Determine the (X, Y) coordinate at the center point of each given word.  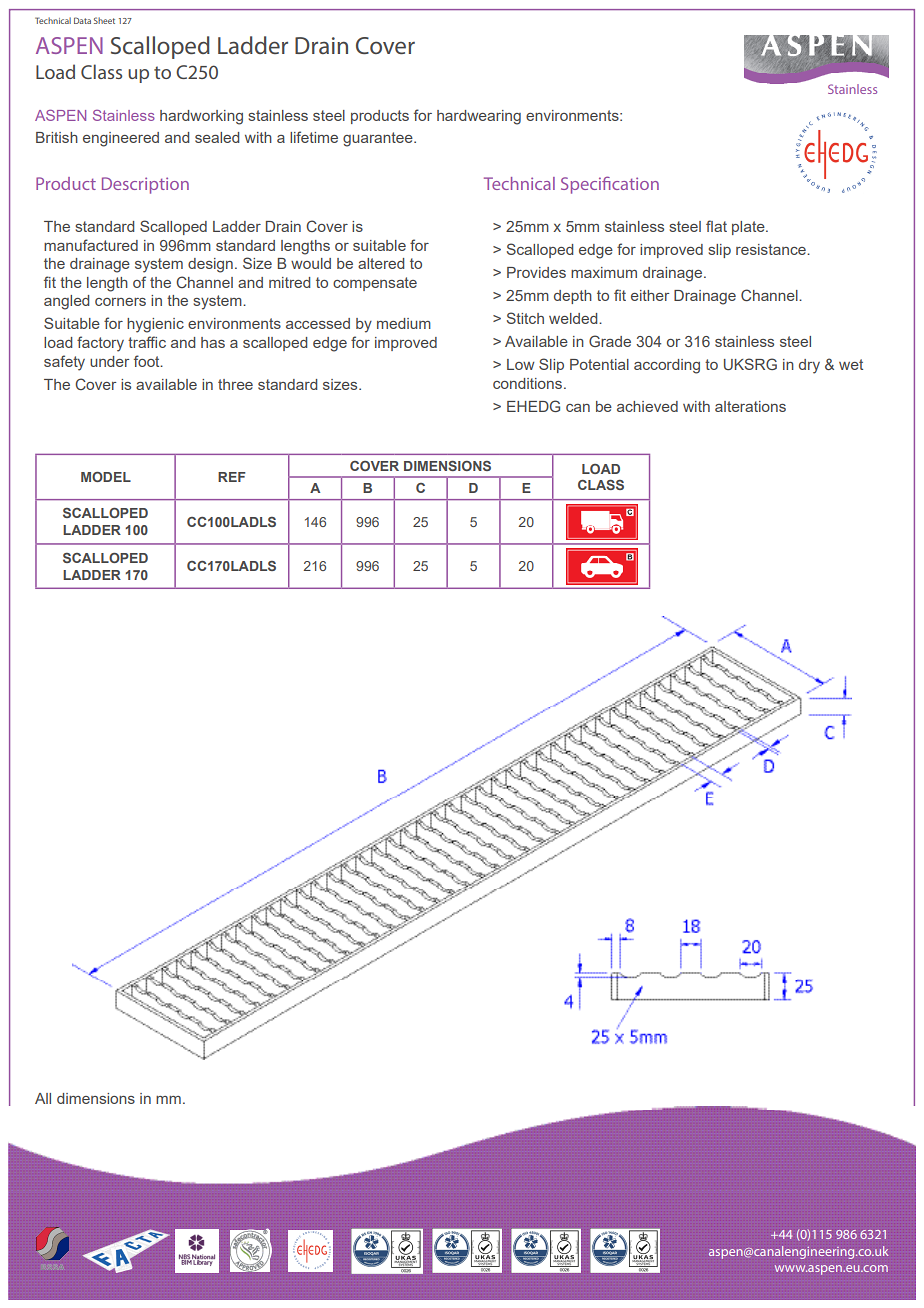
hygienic (155, 325)
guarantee (379, 139)
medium (404, 323)
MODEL (106, 477)
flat (716, 226)
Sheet (104, 20)
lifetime (314, 137)
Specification (610, 185)
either (650, 295)
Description (145, 185)
